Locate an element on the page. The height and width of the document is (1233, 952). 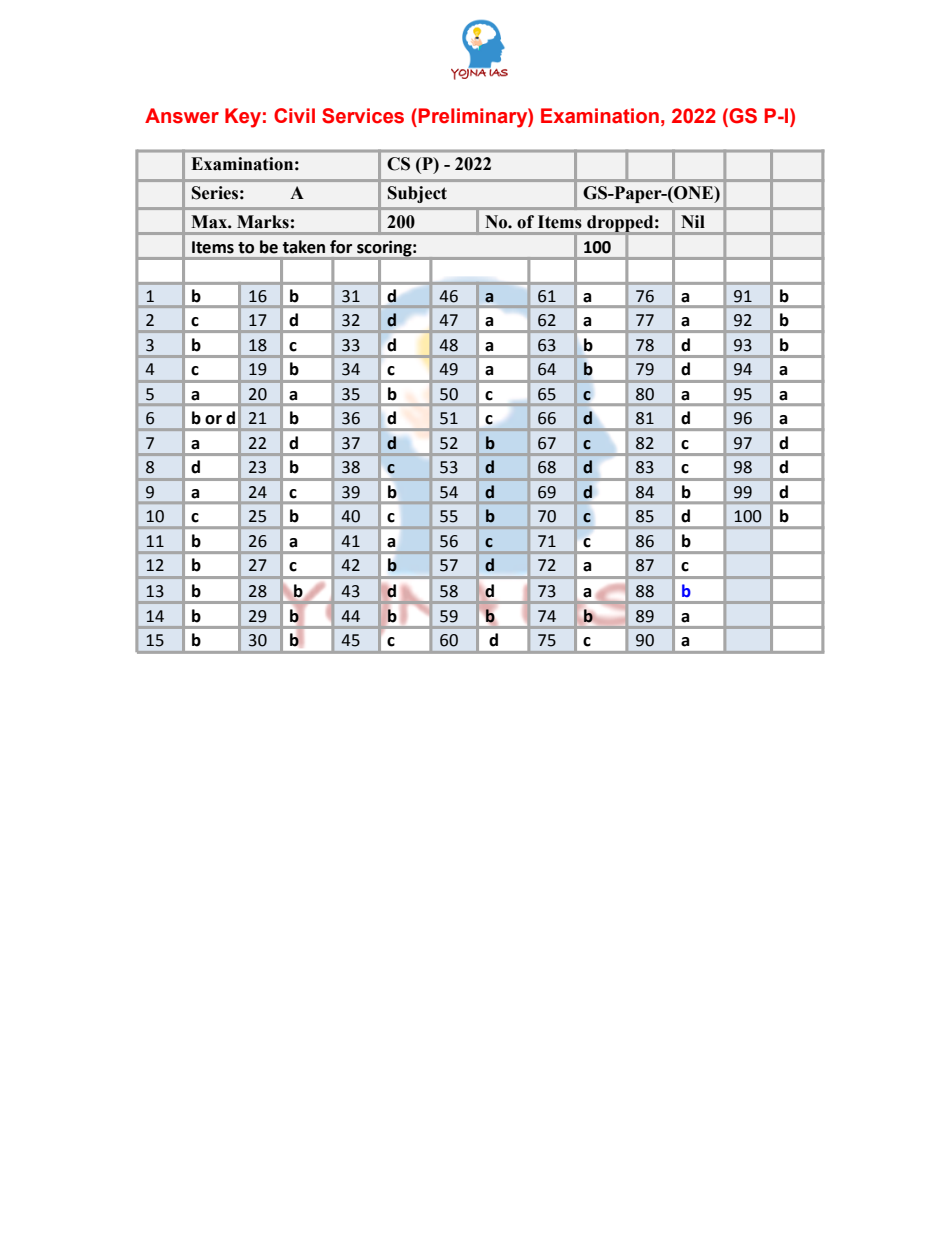
Civil is located at coordinates (294, 115).
